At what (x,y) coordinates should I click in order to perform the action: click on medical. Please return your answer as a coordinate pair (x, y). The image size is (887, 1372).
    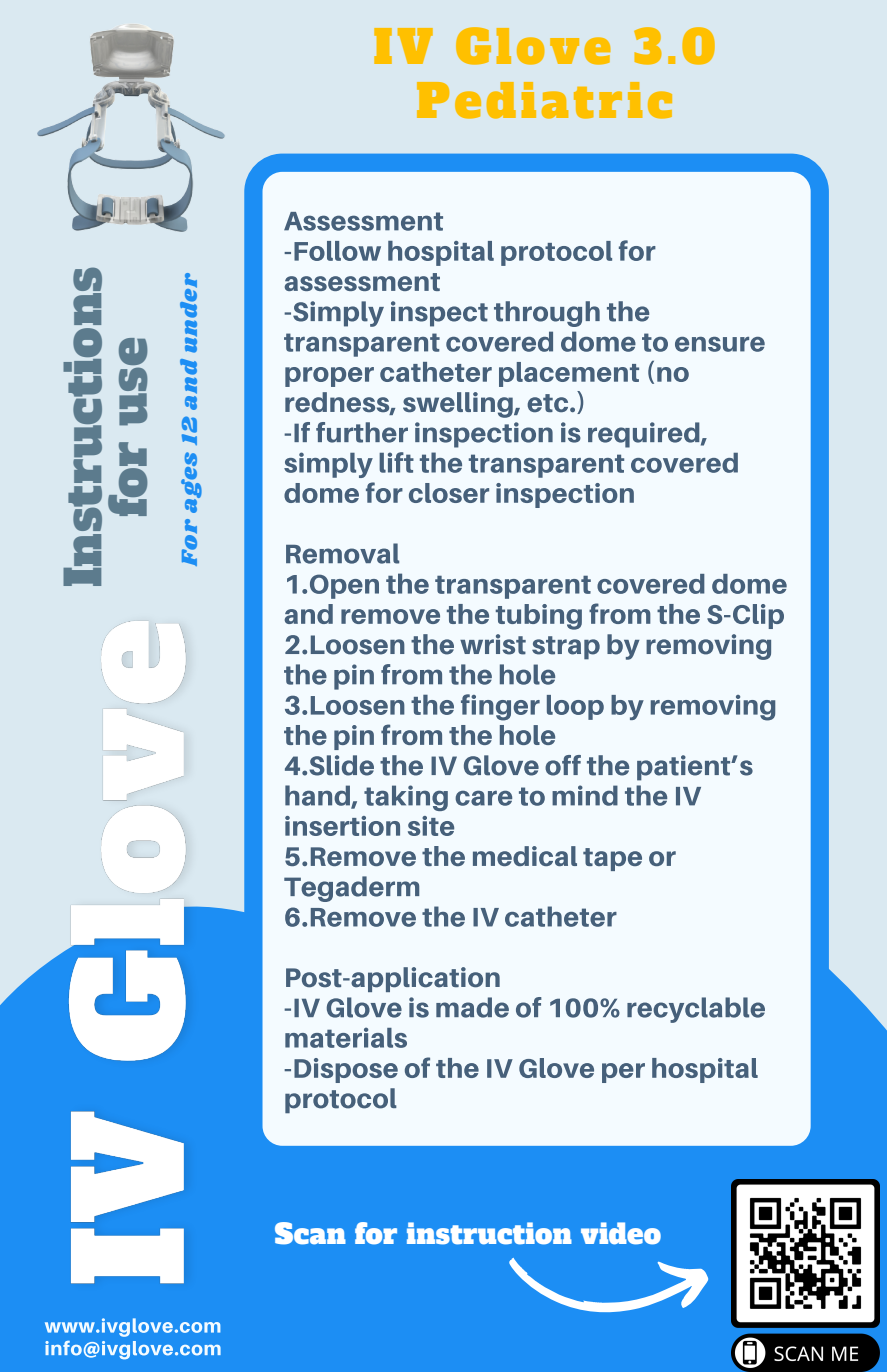
    Looking at the image, I should click on (525, 856).
